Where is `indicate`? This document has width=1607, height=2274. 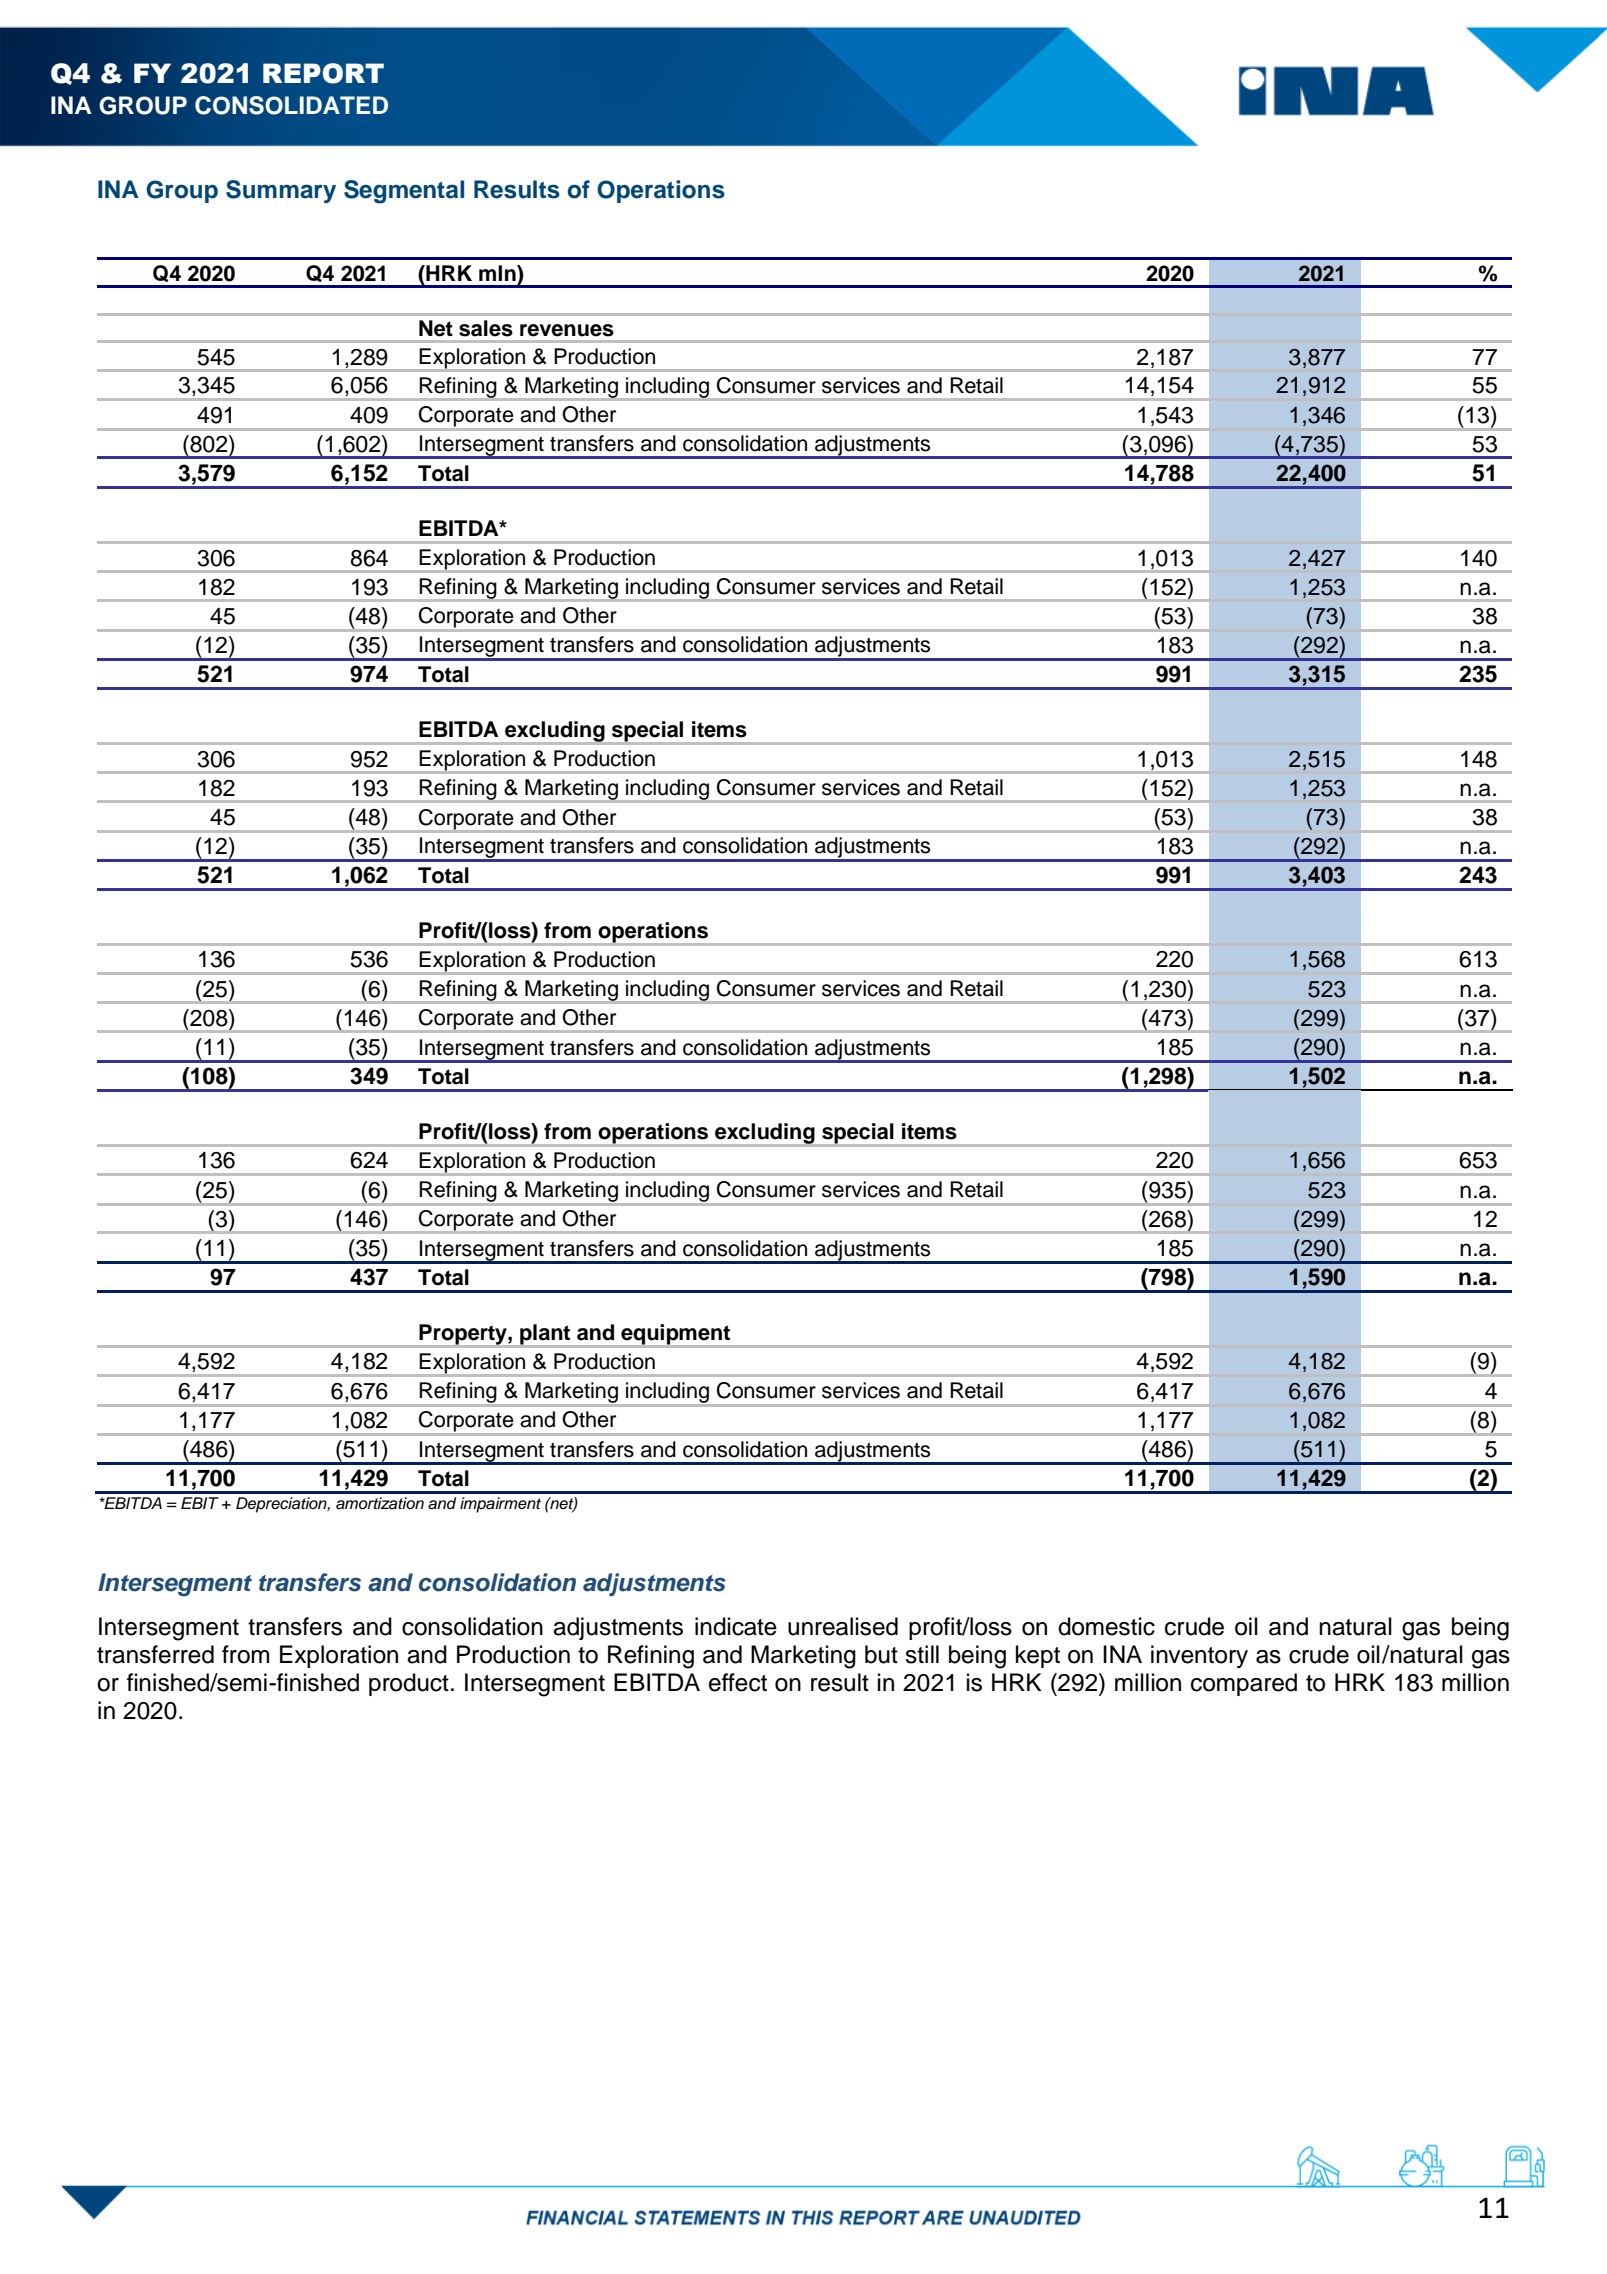 indicate is located at coordinates (736, 1626).
